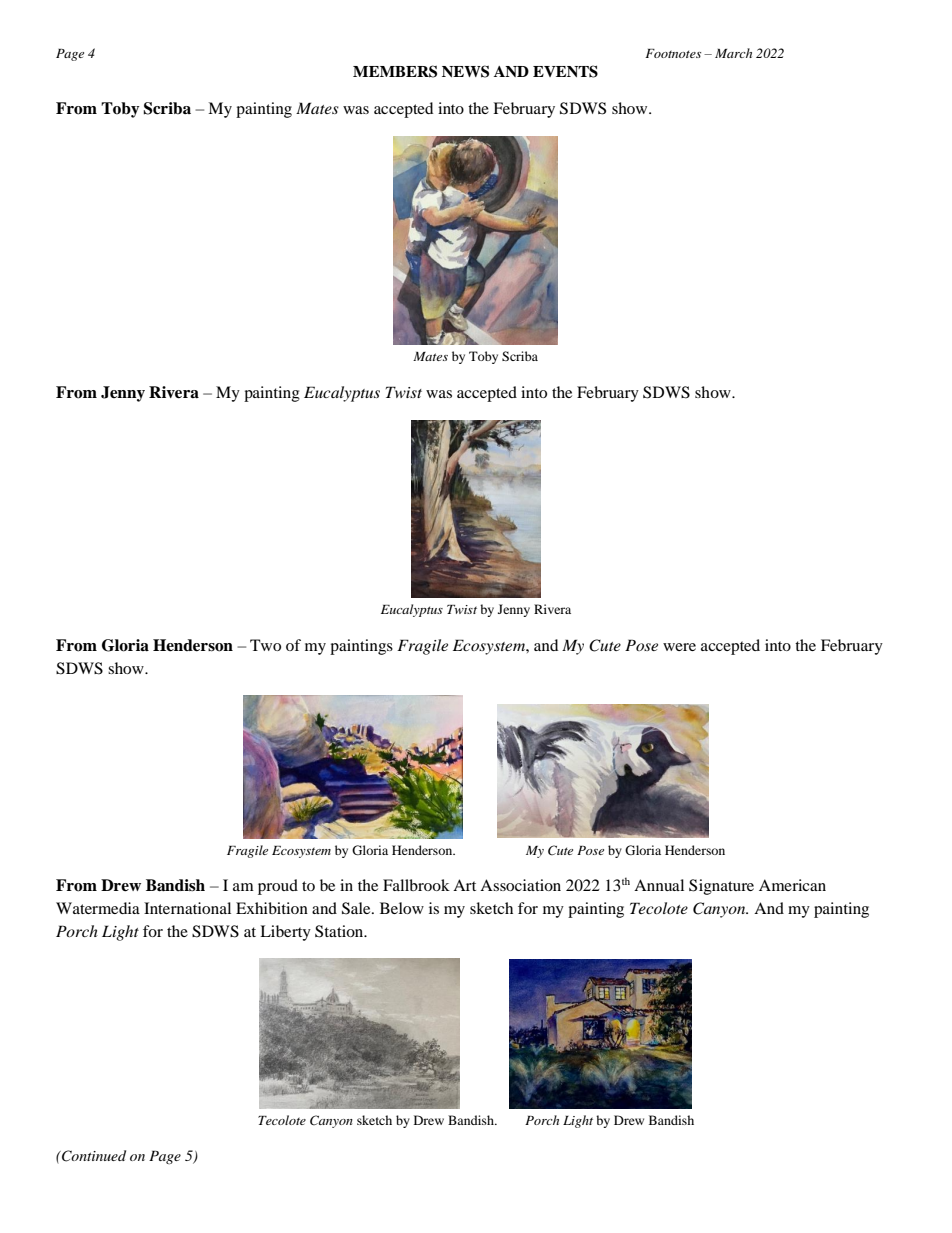  Describe the element at coordinates (464, 885) in the screenshot. I see `Art` at that location.
